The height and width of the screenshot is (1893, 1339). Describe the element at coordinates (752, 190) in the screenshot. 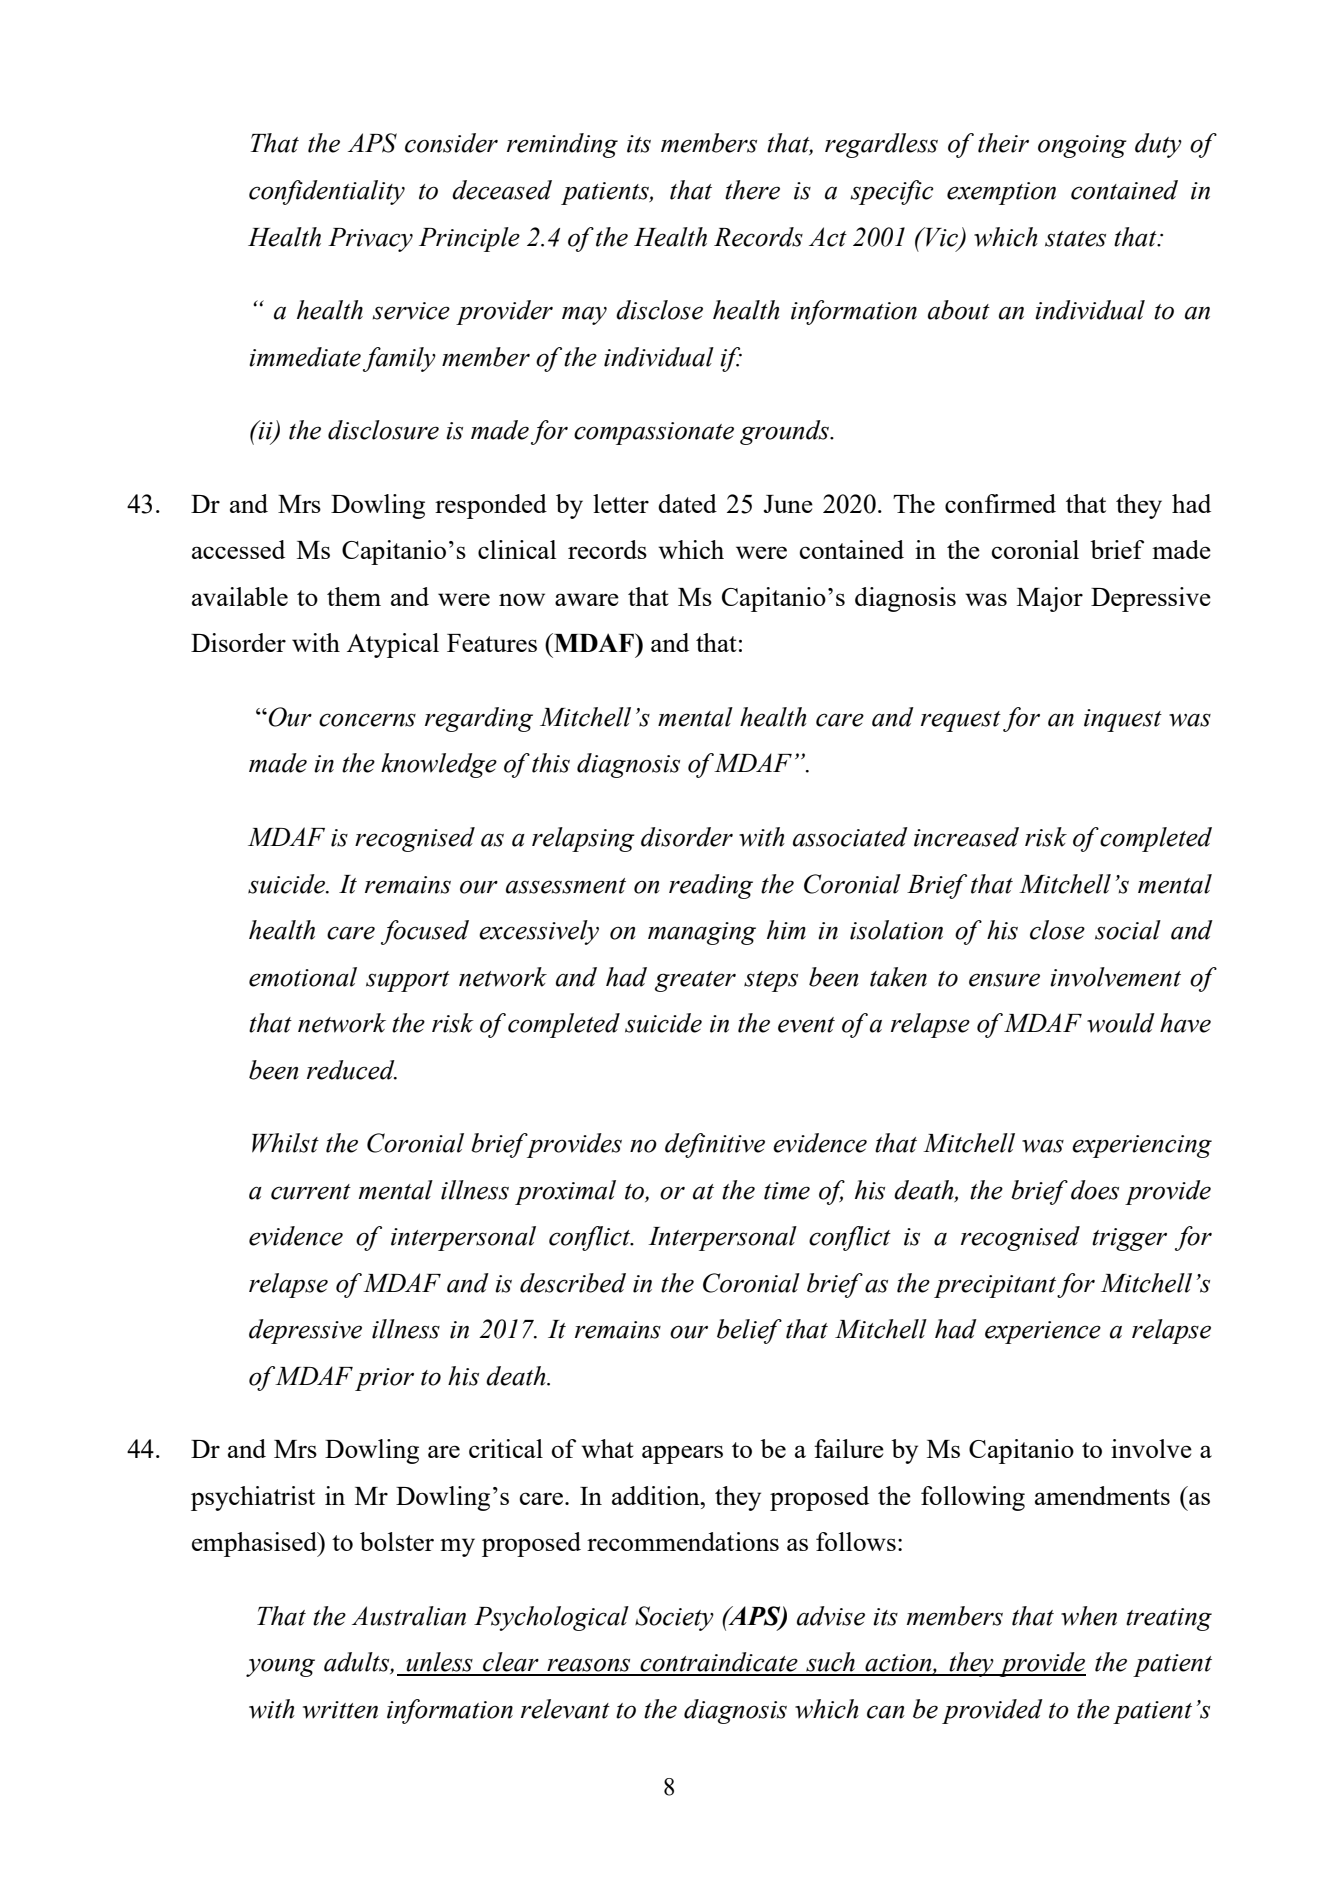

I see `there` at that location.
